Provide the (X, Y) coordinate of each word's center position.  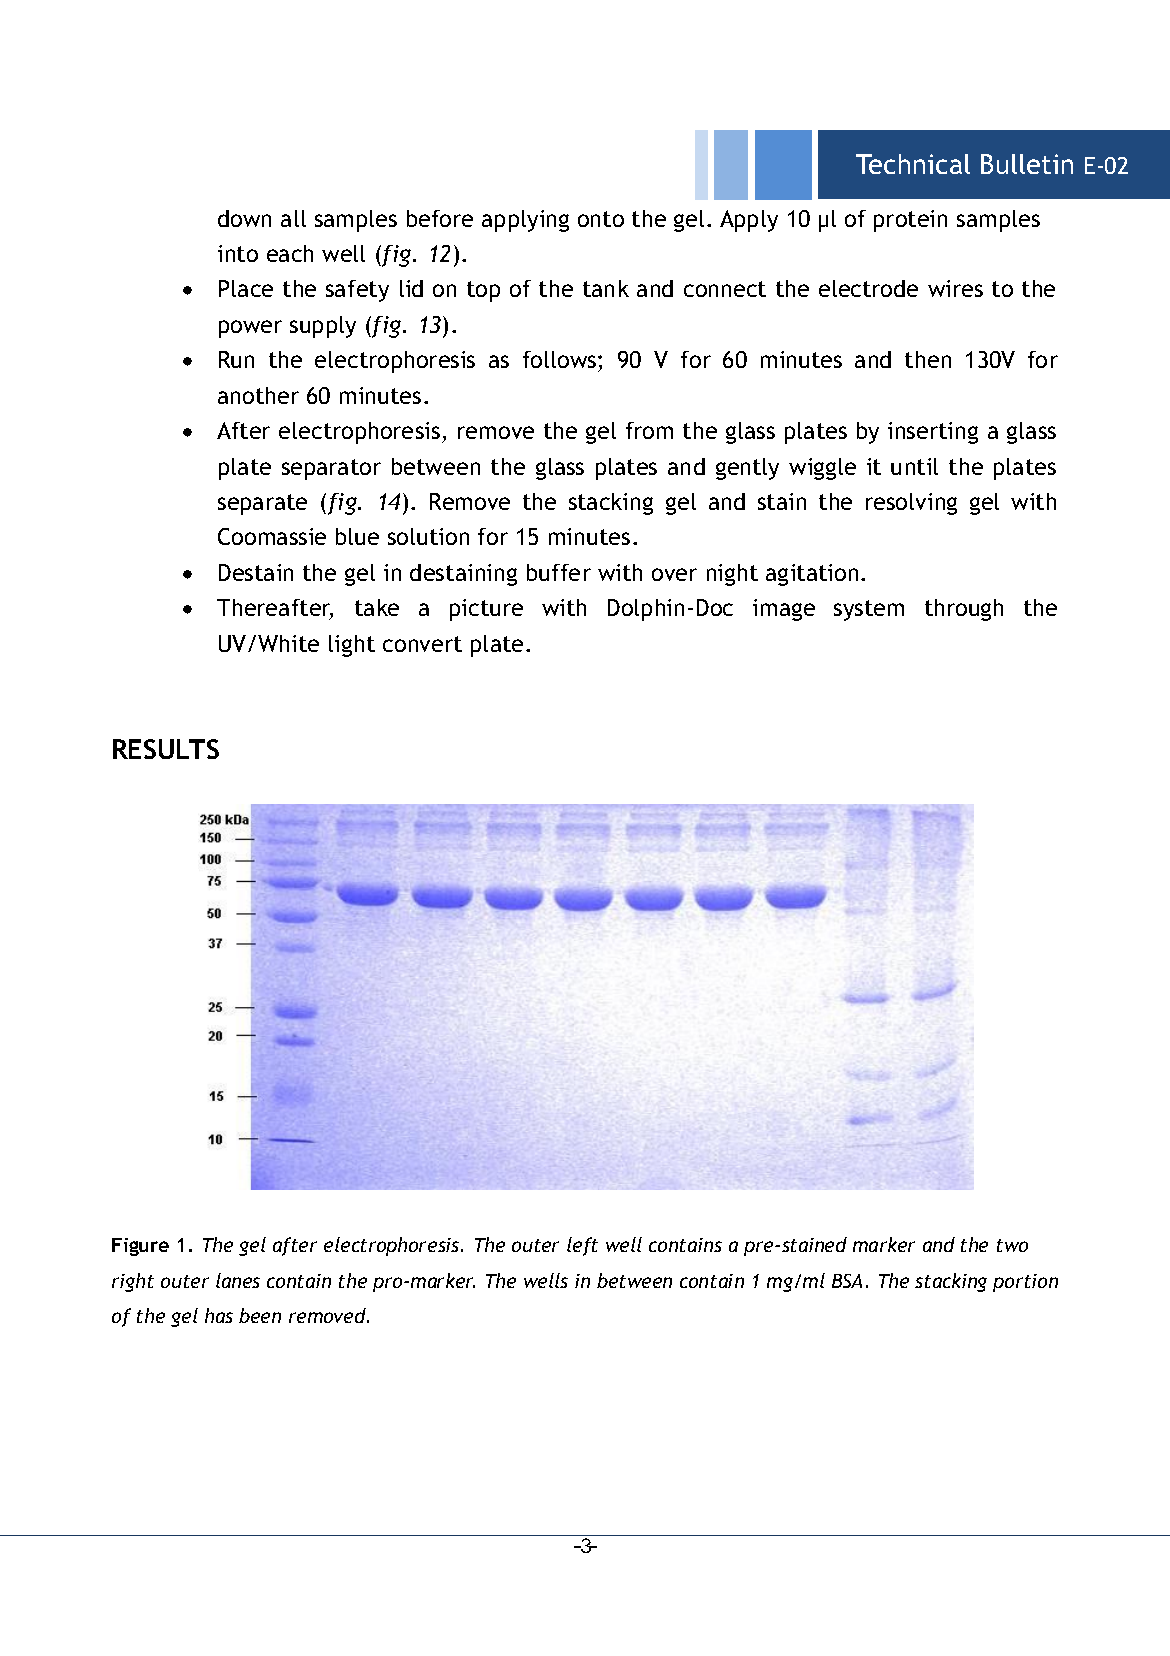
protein (910, 221)
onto (601, 219)
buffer (559, 572)
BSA (847, 1281)
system (869, 610)
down (244, 218)
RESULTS (166, 749)
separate (262, 504)
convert (422, 644)
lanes (238, 1280)
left (582, 1246)
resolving (911, 504)
